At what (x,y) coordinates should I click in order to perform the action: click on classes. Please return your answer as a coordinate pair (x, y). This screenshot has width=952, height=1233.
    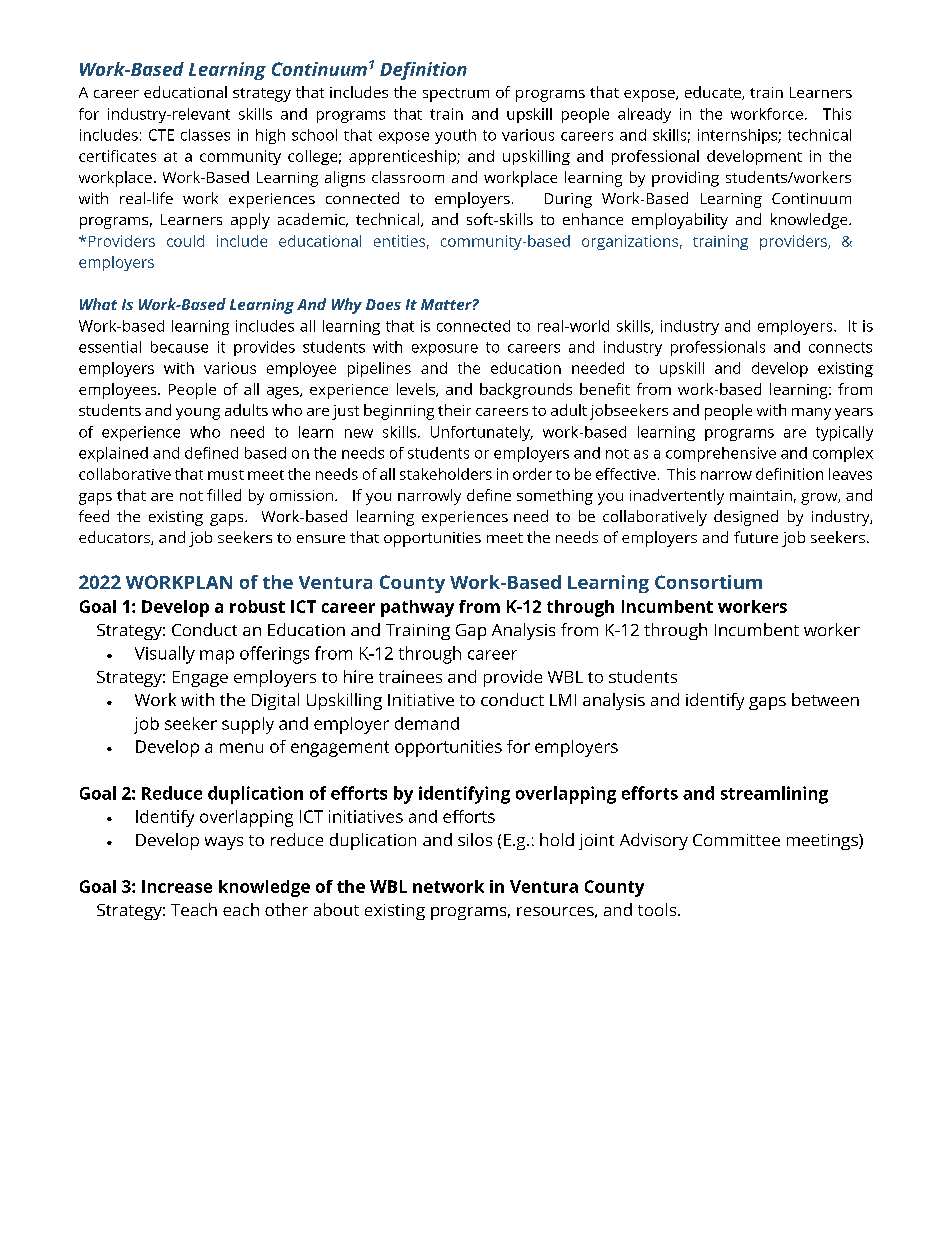
    Looking at the image, I should click on (205, 135).
